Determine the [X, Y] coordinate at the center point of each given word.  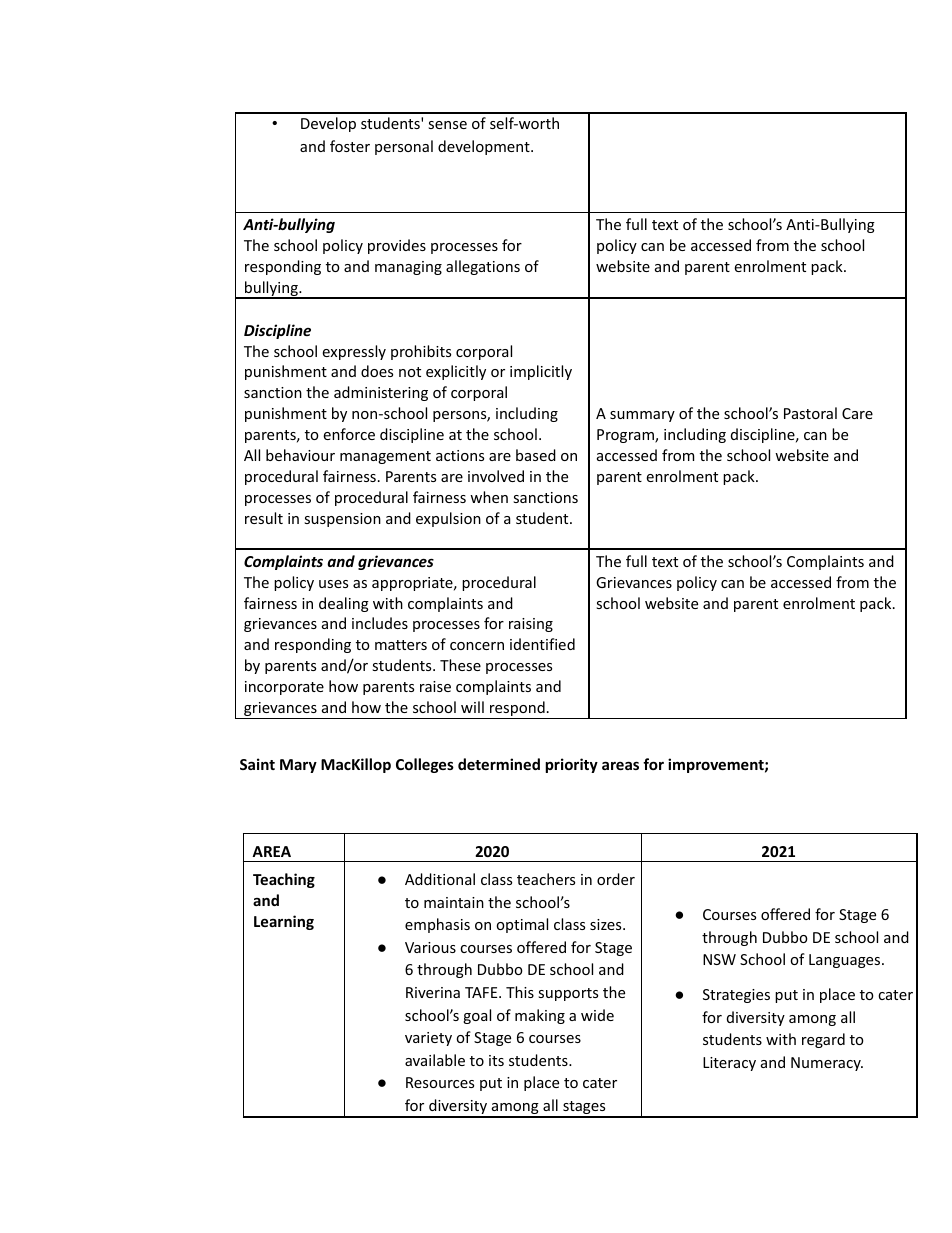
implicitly [541, 372]
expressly [354, 352]
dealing [344, 604]
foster [350, 146]
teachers [546, 879]
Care [857, 413]
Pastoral [810, 413]
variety [428, 1039]
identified [542, 644]
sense [447, 125]
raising [531, 625]
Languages [846, 961]
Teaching [284, 880]
